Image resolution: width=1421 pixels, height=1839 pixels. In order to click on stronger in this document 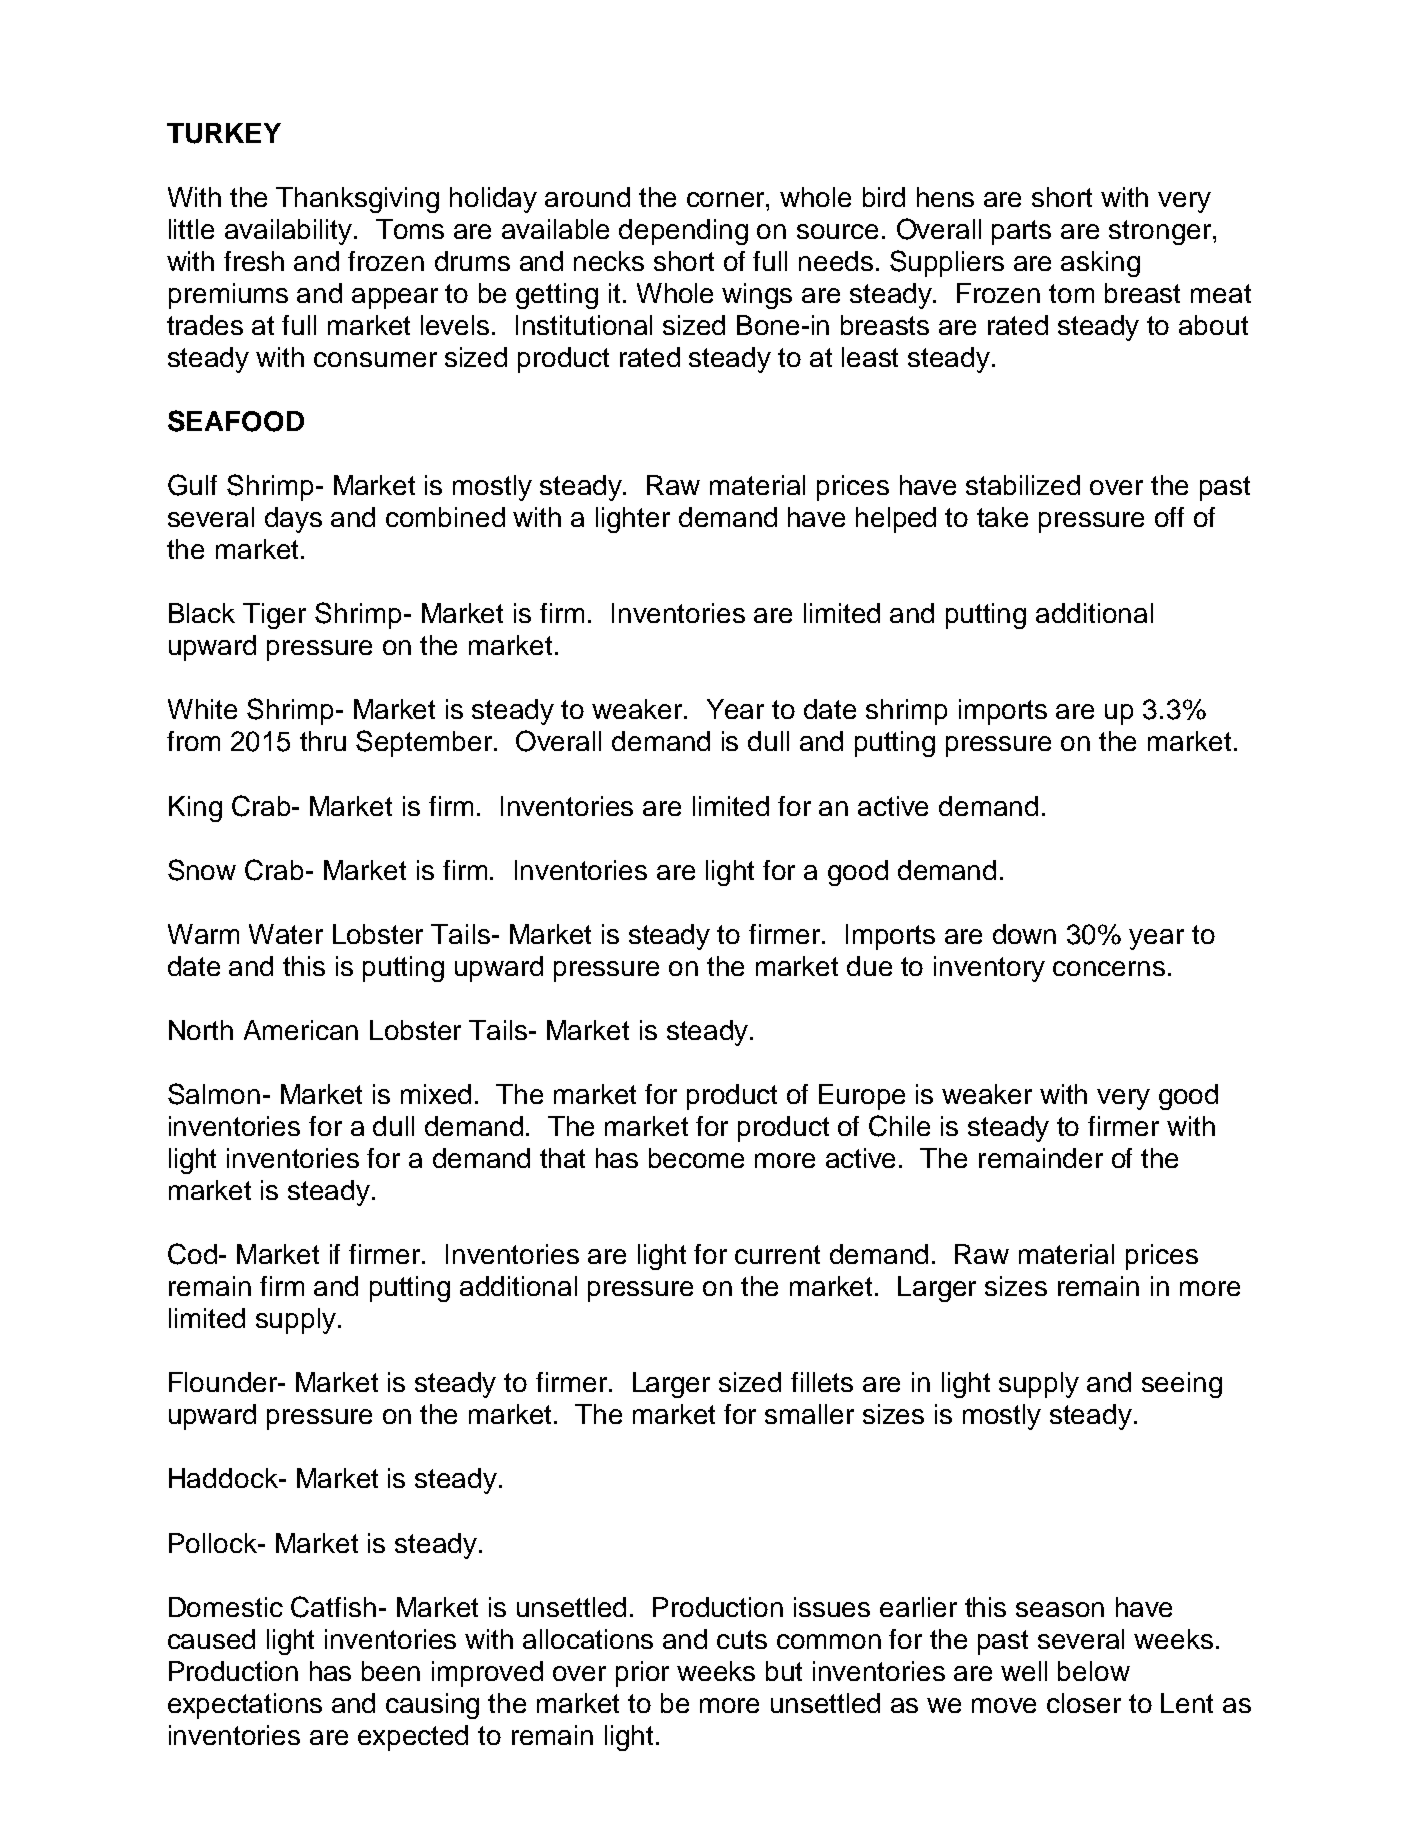, I will do `click(1161, 232)`.
